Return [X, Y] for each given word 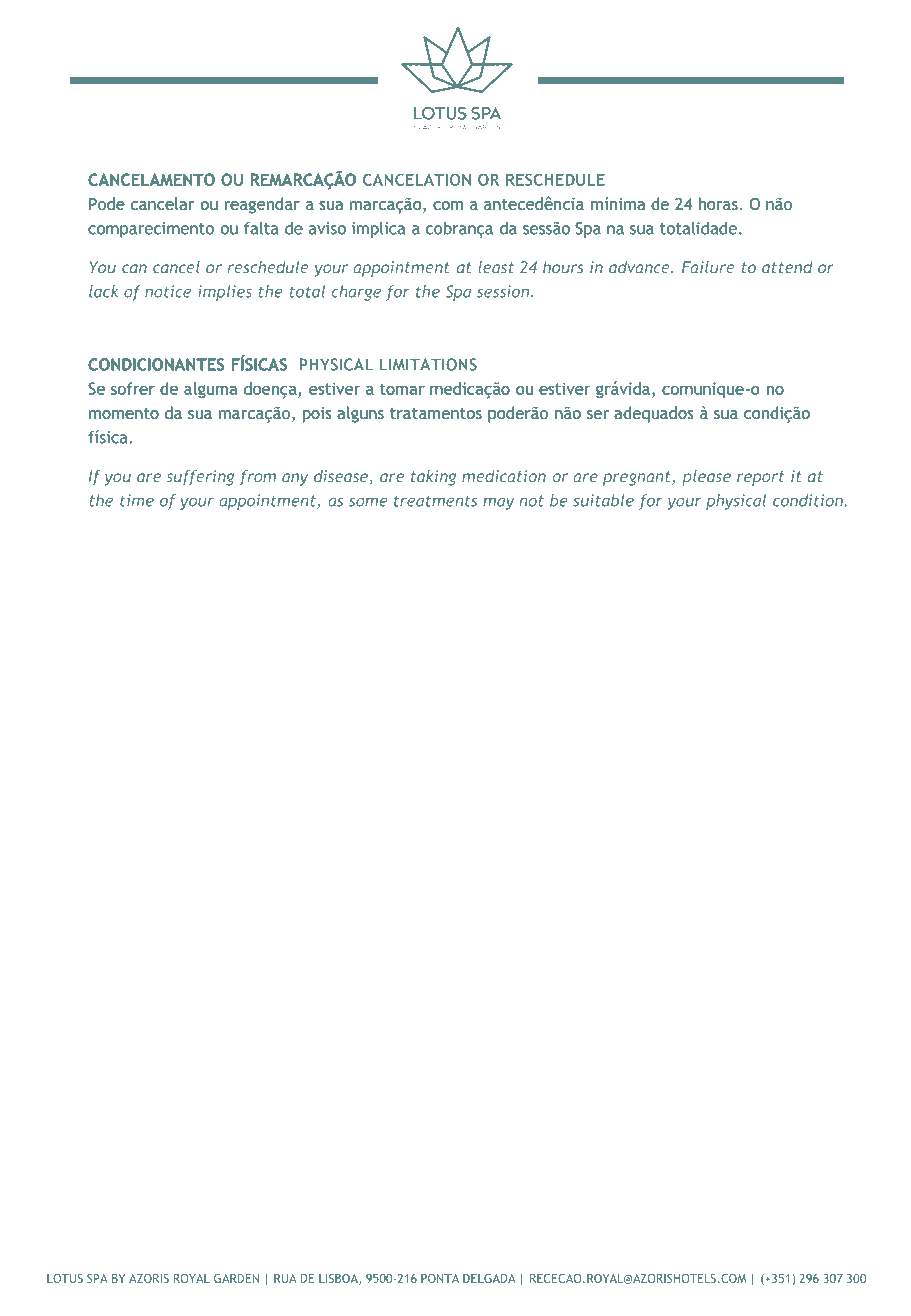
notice [168, 291]
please [706, 478]
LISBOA [339, 1279]
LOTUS [65, 1278]
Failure [708, 267]
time [137, 500]
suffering [200, 478]
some [368, 502]
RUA [285, 1278]
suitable [603, 500]
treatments [435, 501]
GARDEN [236, 1278]
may [499, 503]
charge [356, 293]
